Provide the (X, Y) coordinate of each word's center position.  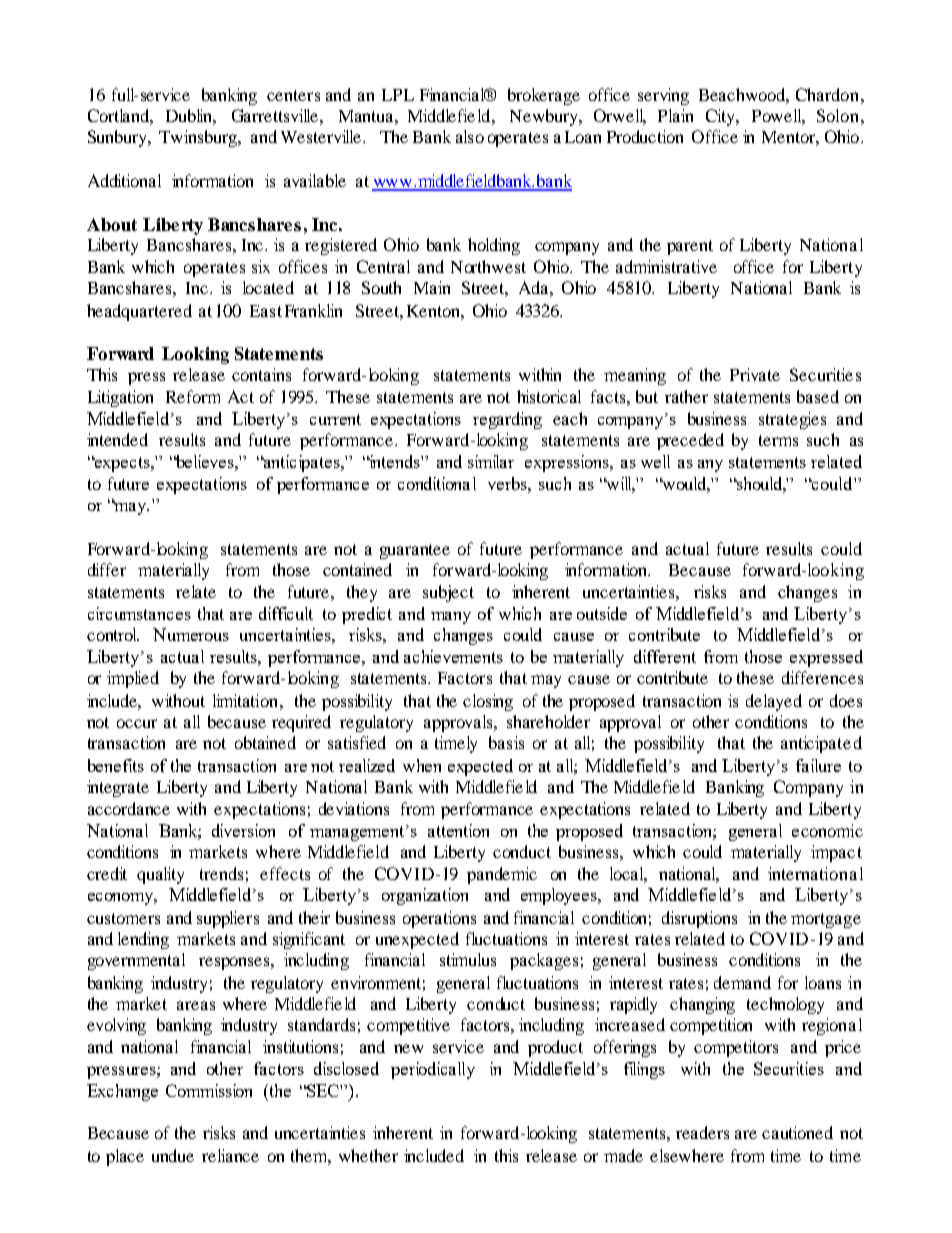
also (470, 136)
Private (755, 374)
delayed (774, 702)
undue (173, 1155)
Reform (193, 396)
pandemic (502, 875)
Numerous (191, 634)
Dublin (191, 117)
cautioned (797, 1132)
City (722, 117)
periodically (433, 1070)
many (451, 618)
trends (221, 873)
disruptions (699, 919)
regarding (507, 420)
